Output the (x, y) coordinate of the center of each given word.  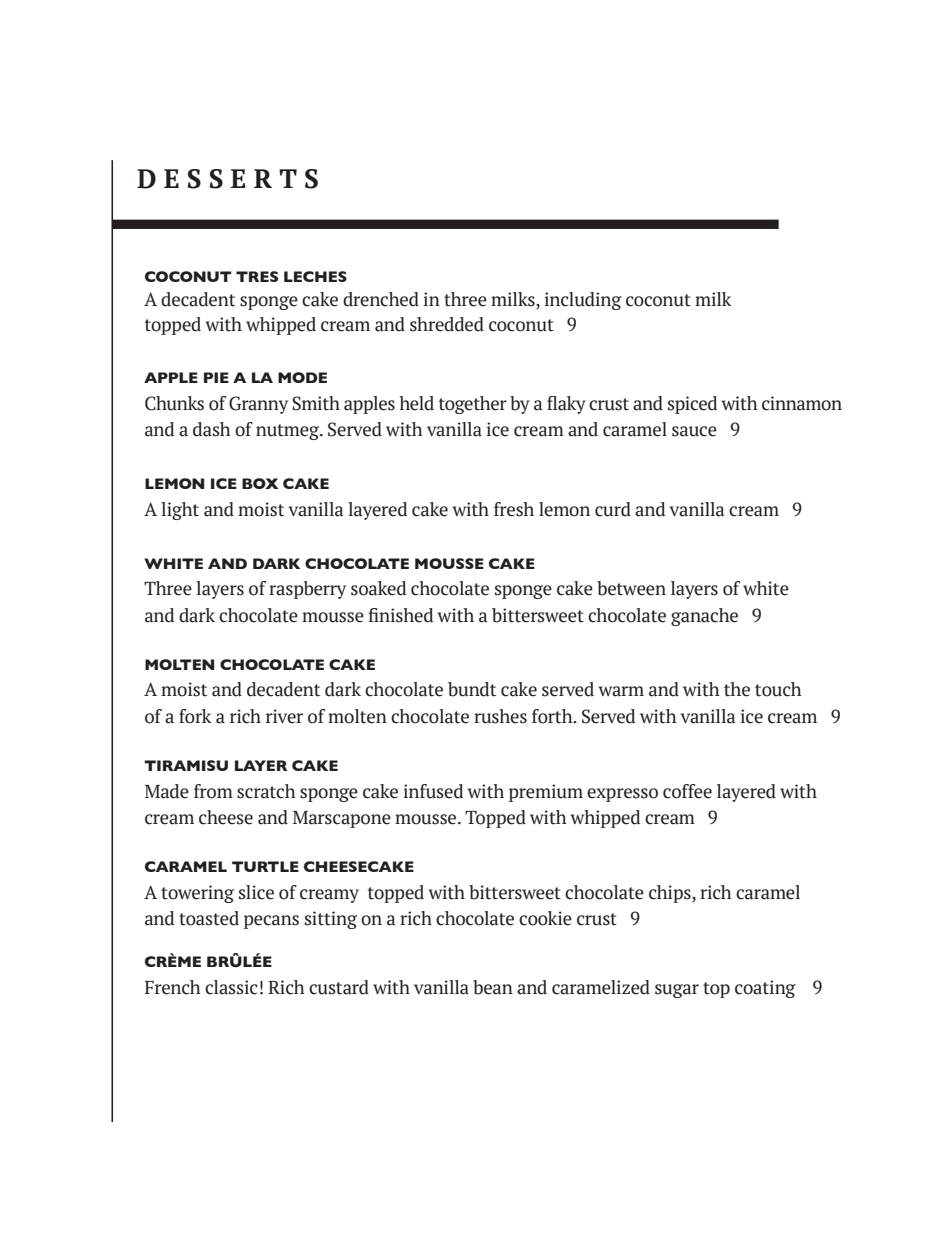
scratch (266, 791)
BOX (260, 483)
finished (400, 615)
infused (433, 791)
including (583, 301)
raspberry (307, 590)
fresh (514, 509)
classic (231, 987)
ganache (704, 617)
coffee (687, 791)
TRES (257, 276)
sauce (694, 431)
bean (493, 987)
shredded (447, 324)
